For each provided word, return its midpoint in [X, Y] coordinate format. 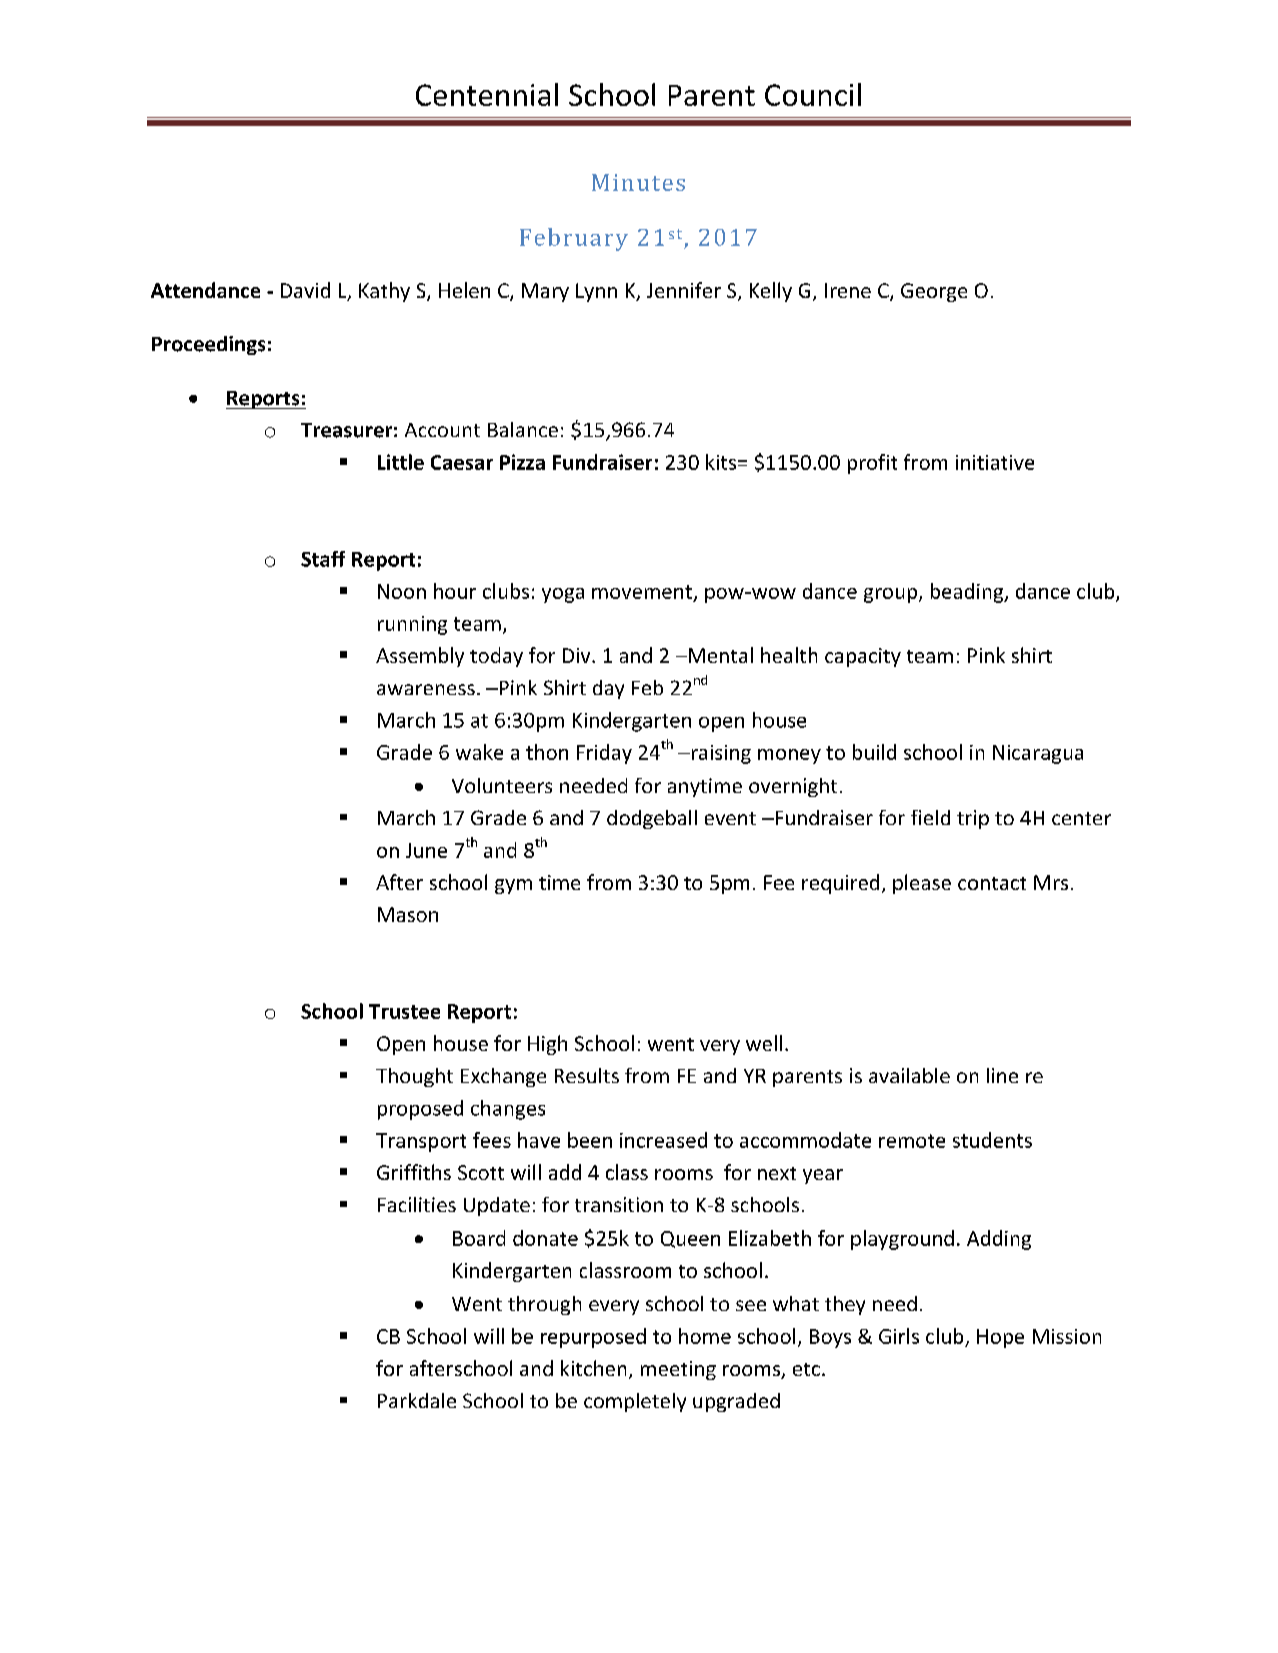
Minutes [638, 182]
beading [968, 593]
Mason [408, 914]
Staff [323, 559]
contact [992, 883]
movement [642, 592]
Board [479, 1238]
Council [813, 94]
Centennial [487, 94]
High [547, 1045]
